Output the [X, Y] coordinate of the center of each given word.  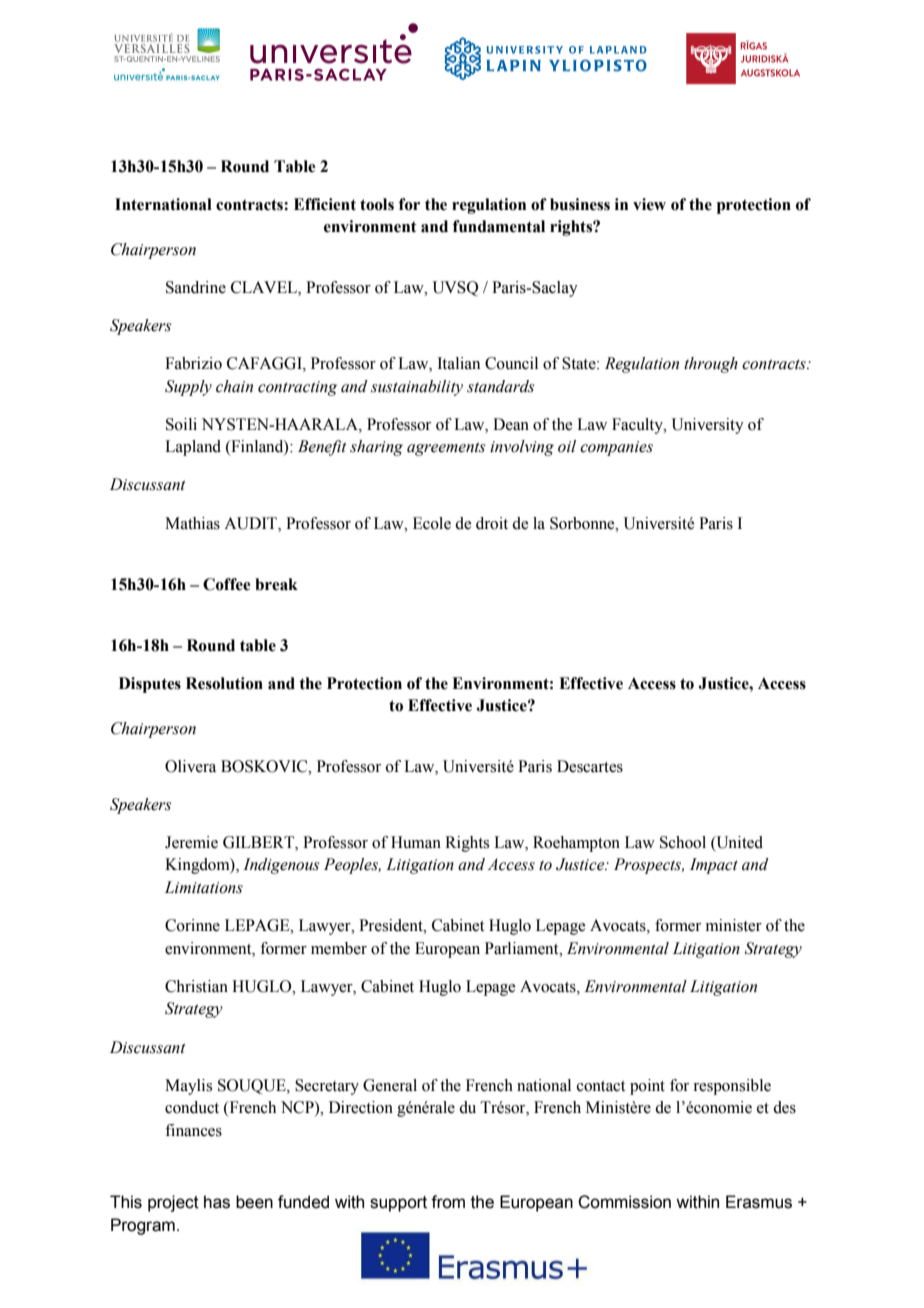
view [649, 204]
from [448, 1202]
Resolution [224, 683]
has [217, 1202]
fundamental [499, 226]
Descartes [590, 766]
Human [416, 842]
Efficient [325, 204]
